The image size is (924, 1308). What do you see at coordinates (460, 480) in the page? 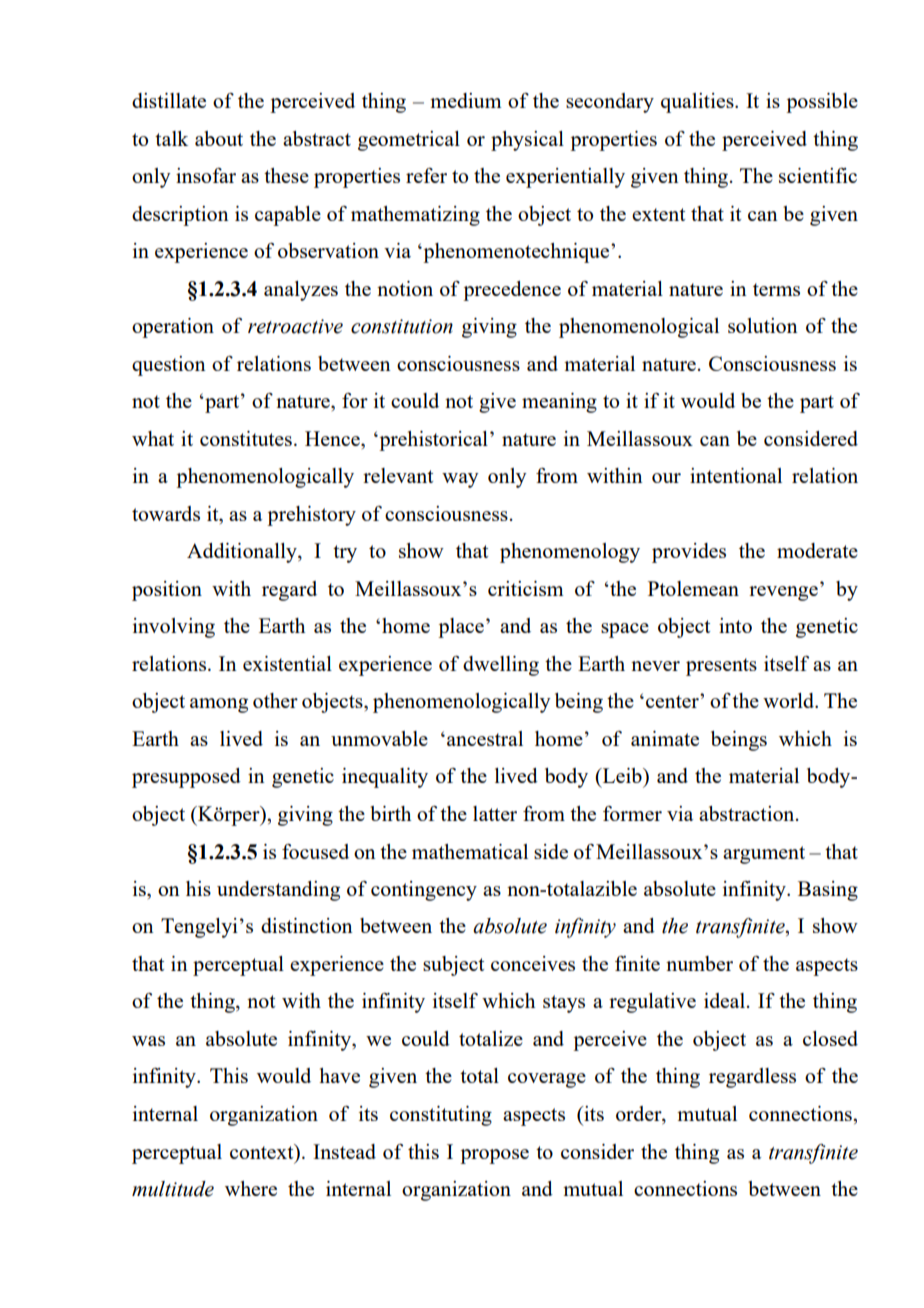
I see `way` at bounding box center [460, 480].
